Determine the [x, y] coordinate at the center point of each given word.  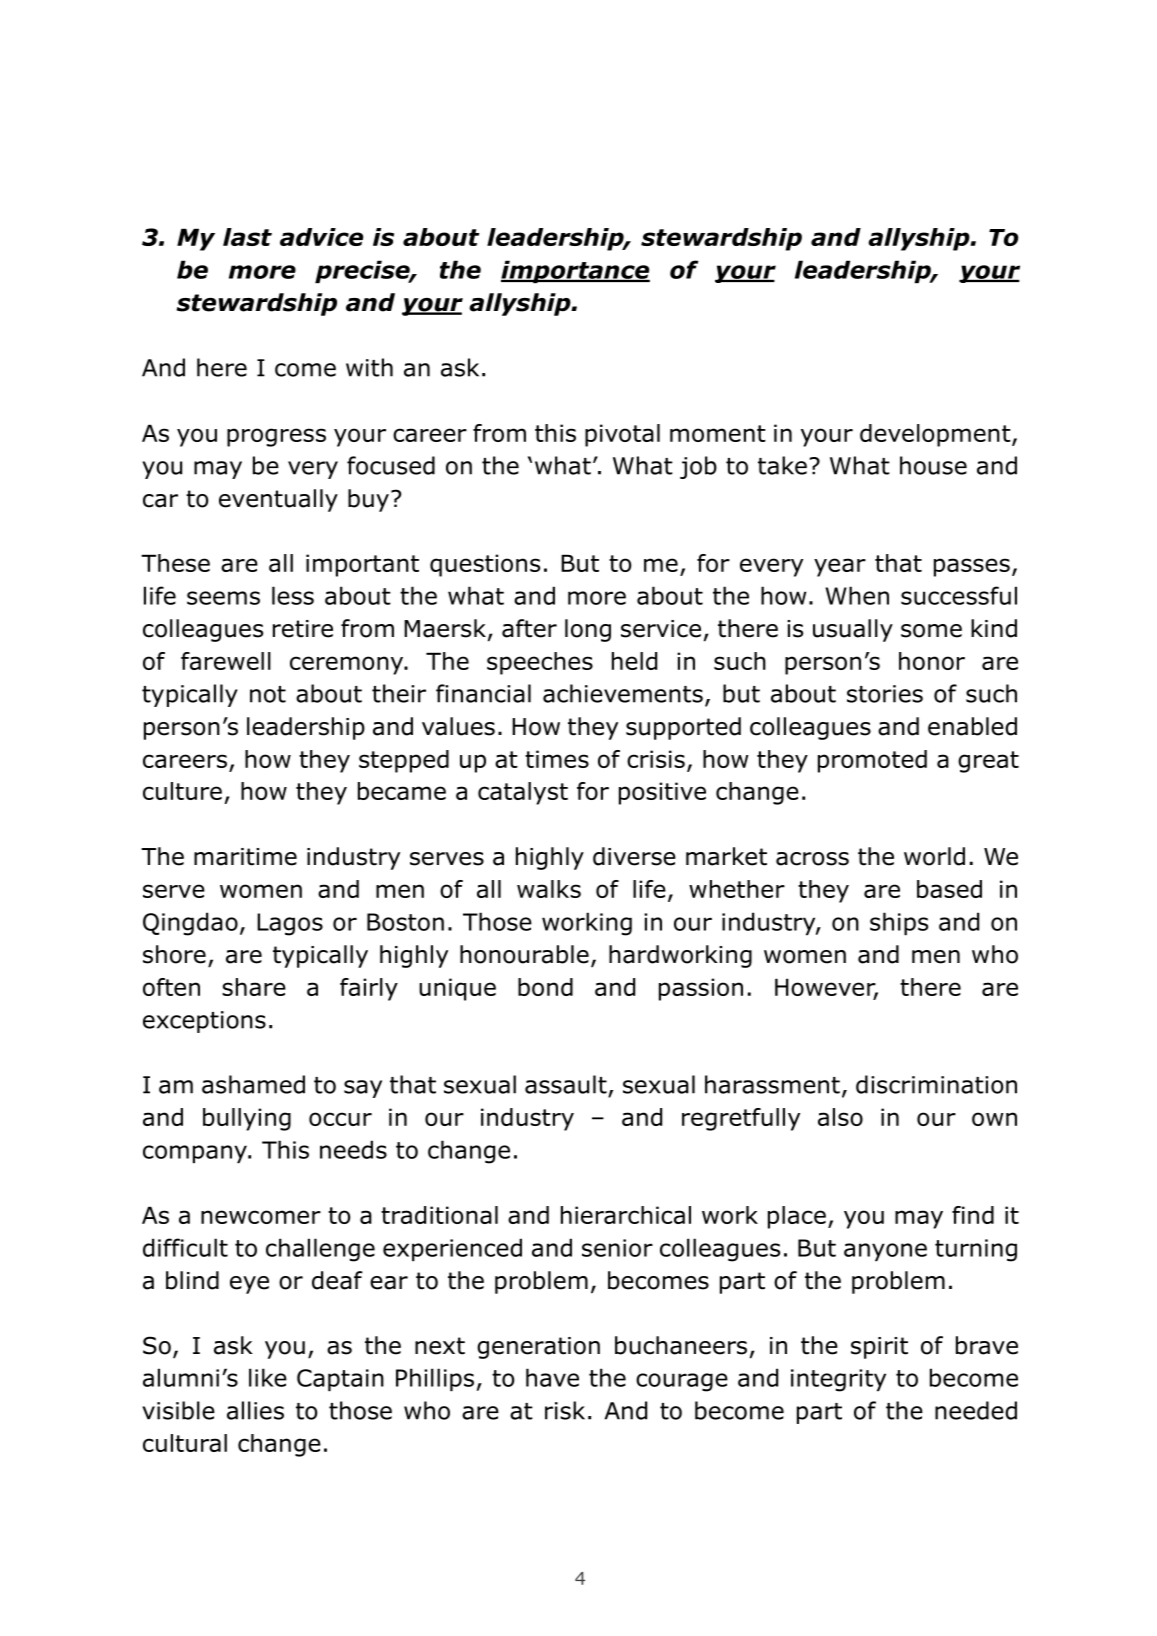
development [936, 435]
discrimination [936, 1084]
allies [255, 1410]
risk [565, 1410]
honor [932, 661]
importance [575, 271]
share [254, 987]
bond [545, 987]
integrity [838, 1380]
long [588, 630]
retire [303, 629]
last [247, 237]
